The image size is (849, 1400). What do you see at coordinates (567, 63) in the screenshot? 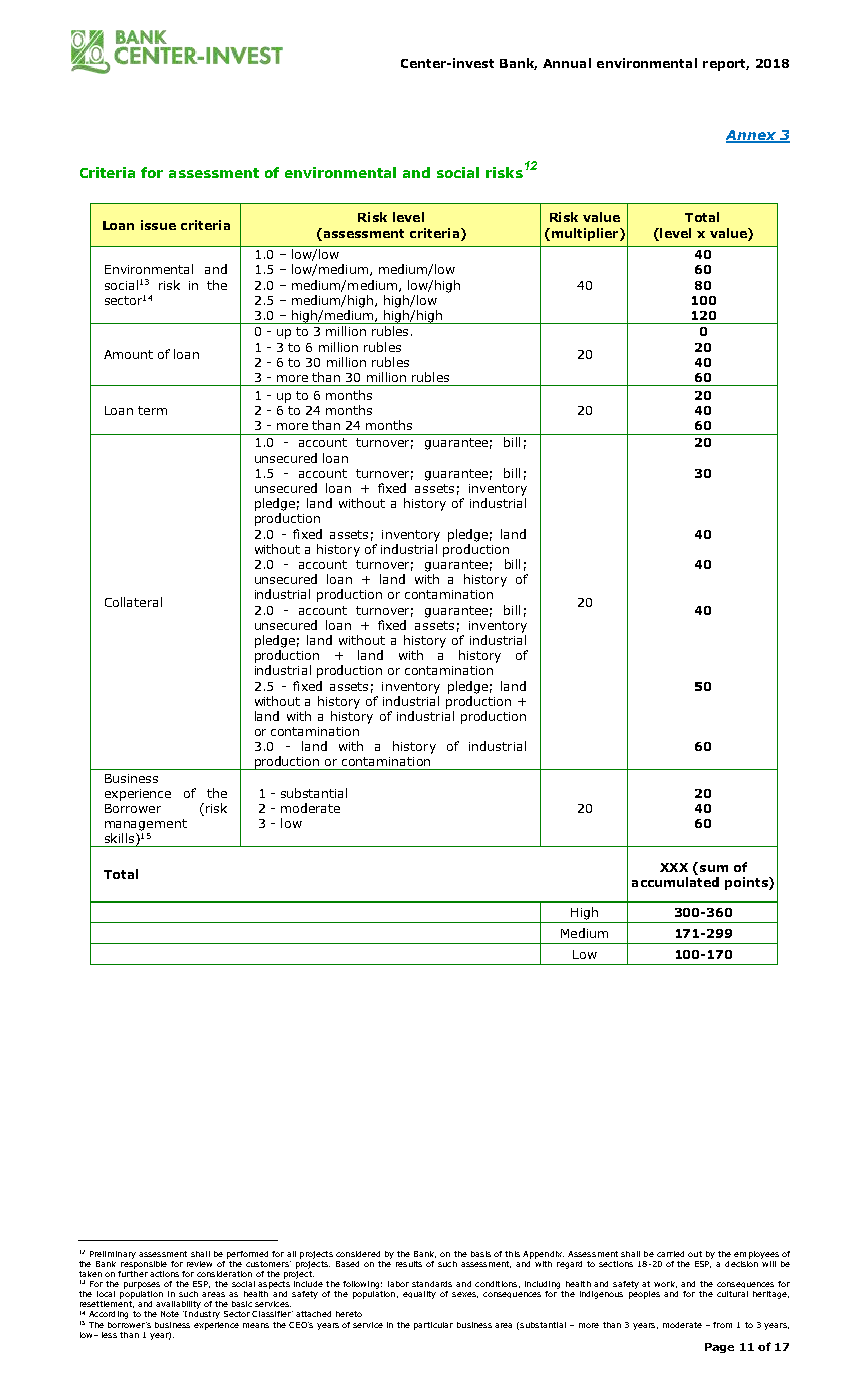
I see `Annual` at bounding box center [567, 63].
